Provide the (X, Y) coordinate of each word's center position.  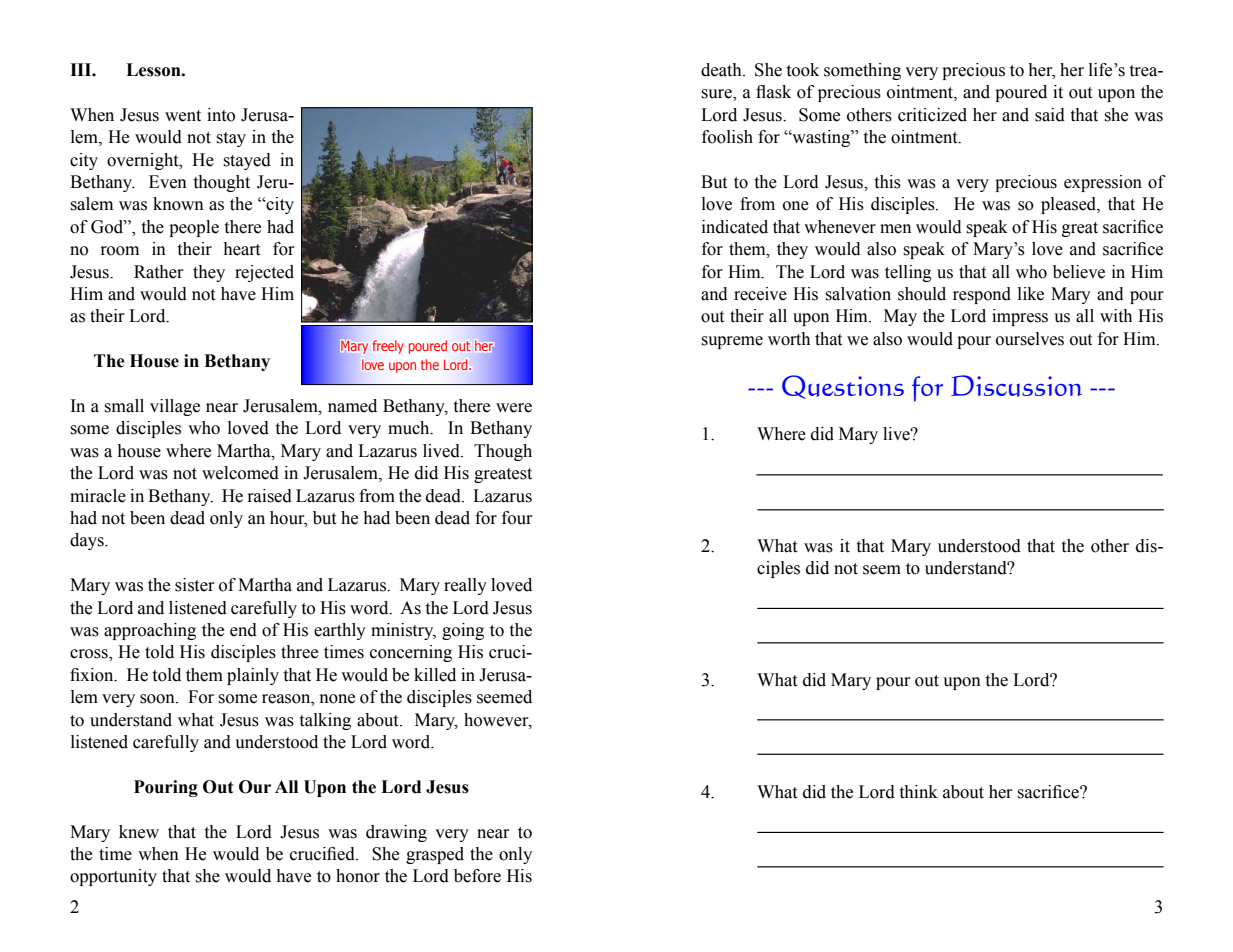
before (477, 876)
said (1050, 115)
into (221, 115)
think (919, 792)
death (722, 70)
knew (139, 832)
